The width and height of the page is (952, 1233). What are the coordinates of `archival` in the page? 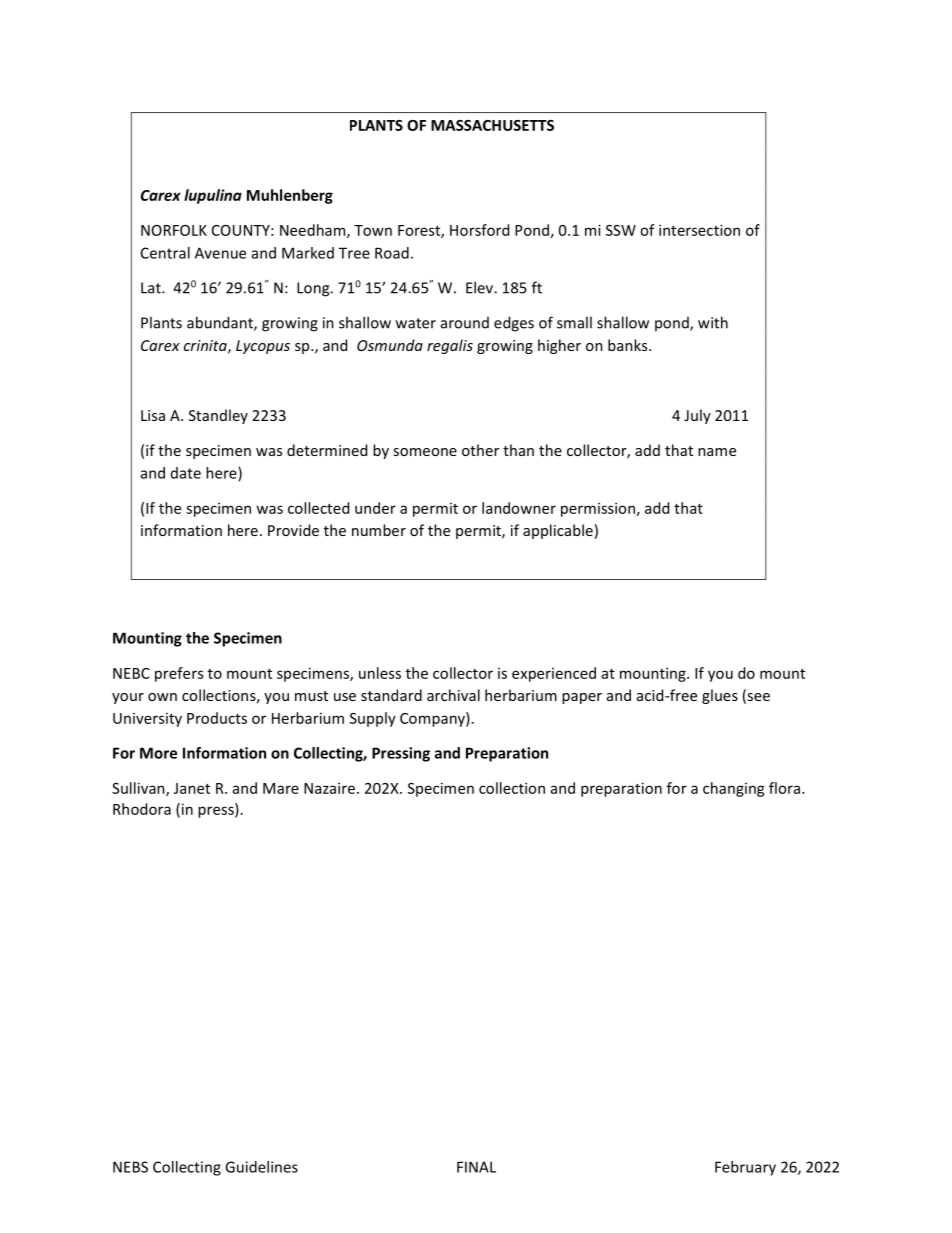 It's located at (453, 695).
